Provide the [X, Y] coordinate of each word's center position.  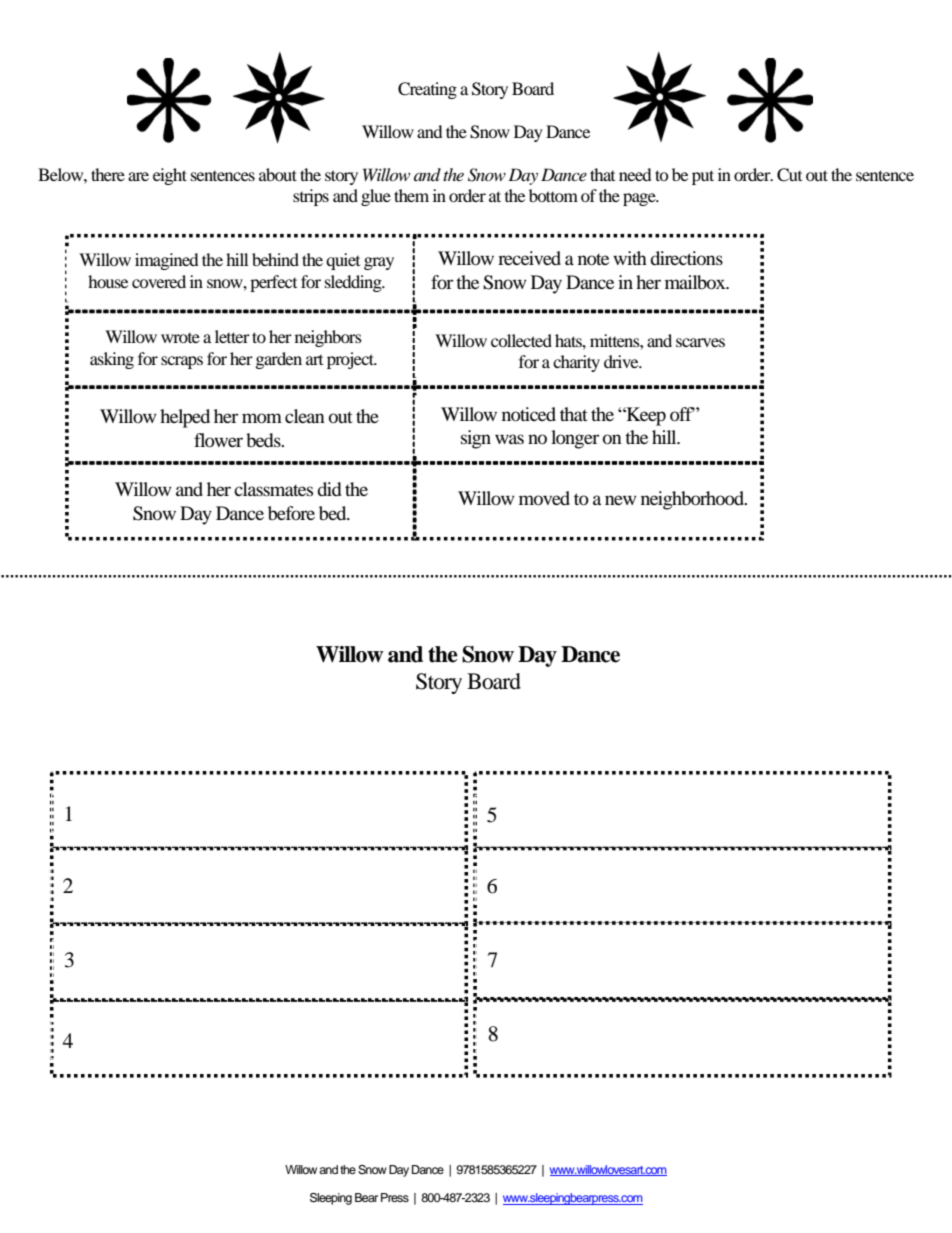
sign [476, 439]
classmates [273, 489]
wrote [180, 338]
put [703, 177]
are [138, 176]
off [682, 414]
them [411, 195]
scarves [700, 342]
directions [686, 258]
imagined [167, 261]
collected [521, 340]
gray [379, 263]
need [635, 174]
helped [185, 418]
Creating [427, 90]
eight [170, 176]
